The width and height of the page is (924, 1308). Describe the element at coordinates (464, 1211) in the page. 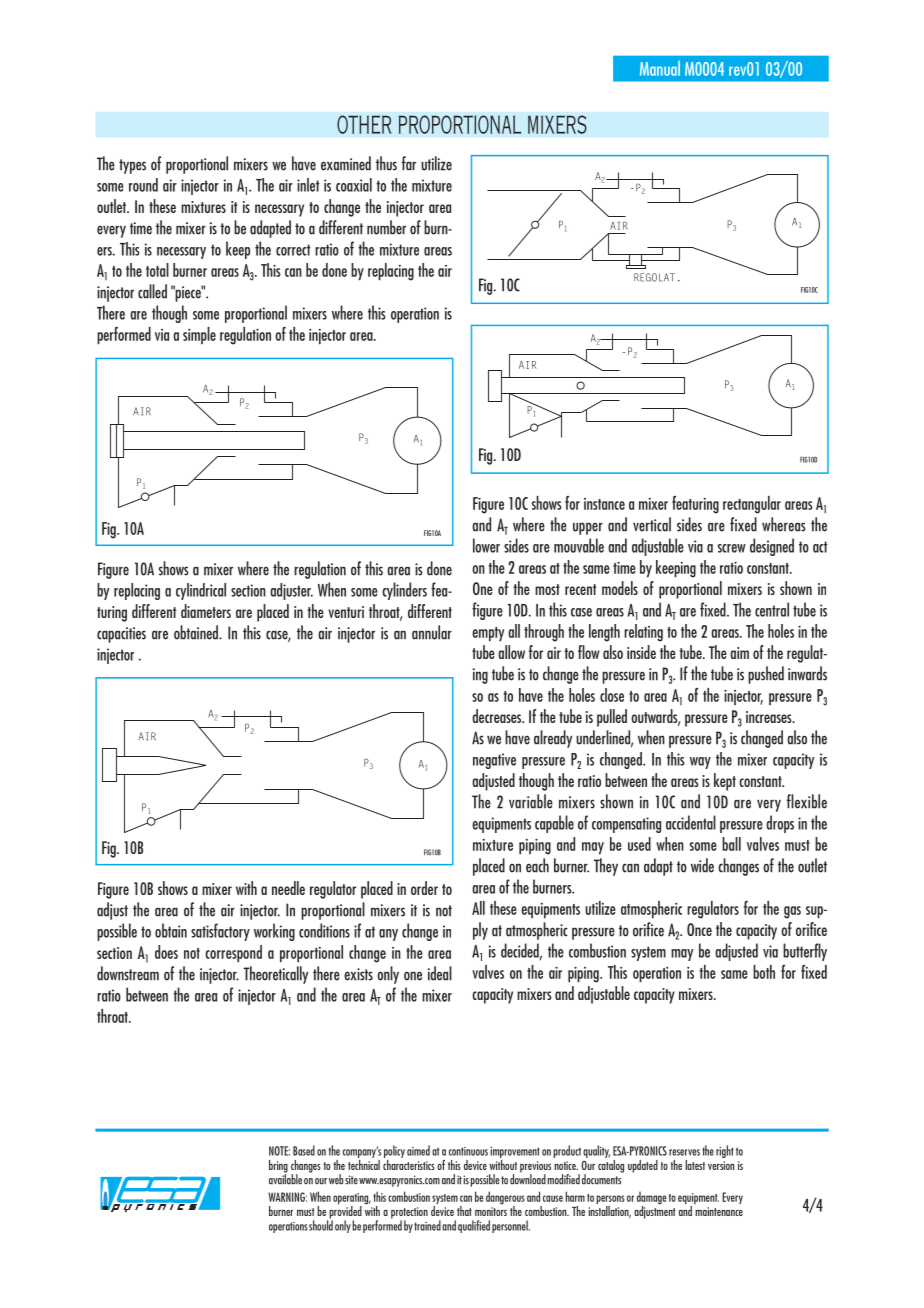

I see `that` at that location.
